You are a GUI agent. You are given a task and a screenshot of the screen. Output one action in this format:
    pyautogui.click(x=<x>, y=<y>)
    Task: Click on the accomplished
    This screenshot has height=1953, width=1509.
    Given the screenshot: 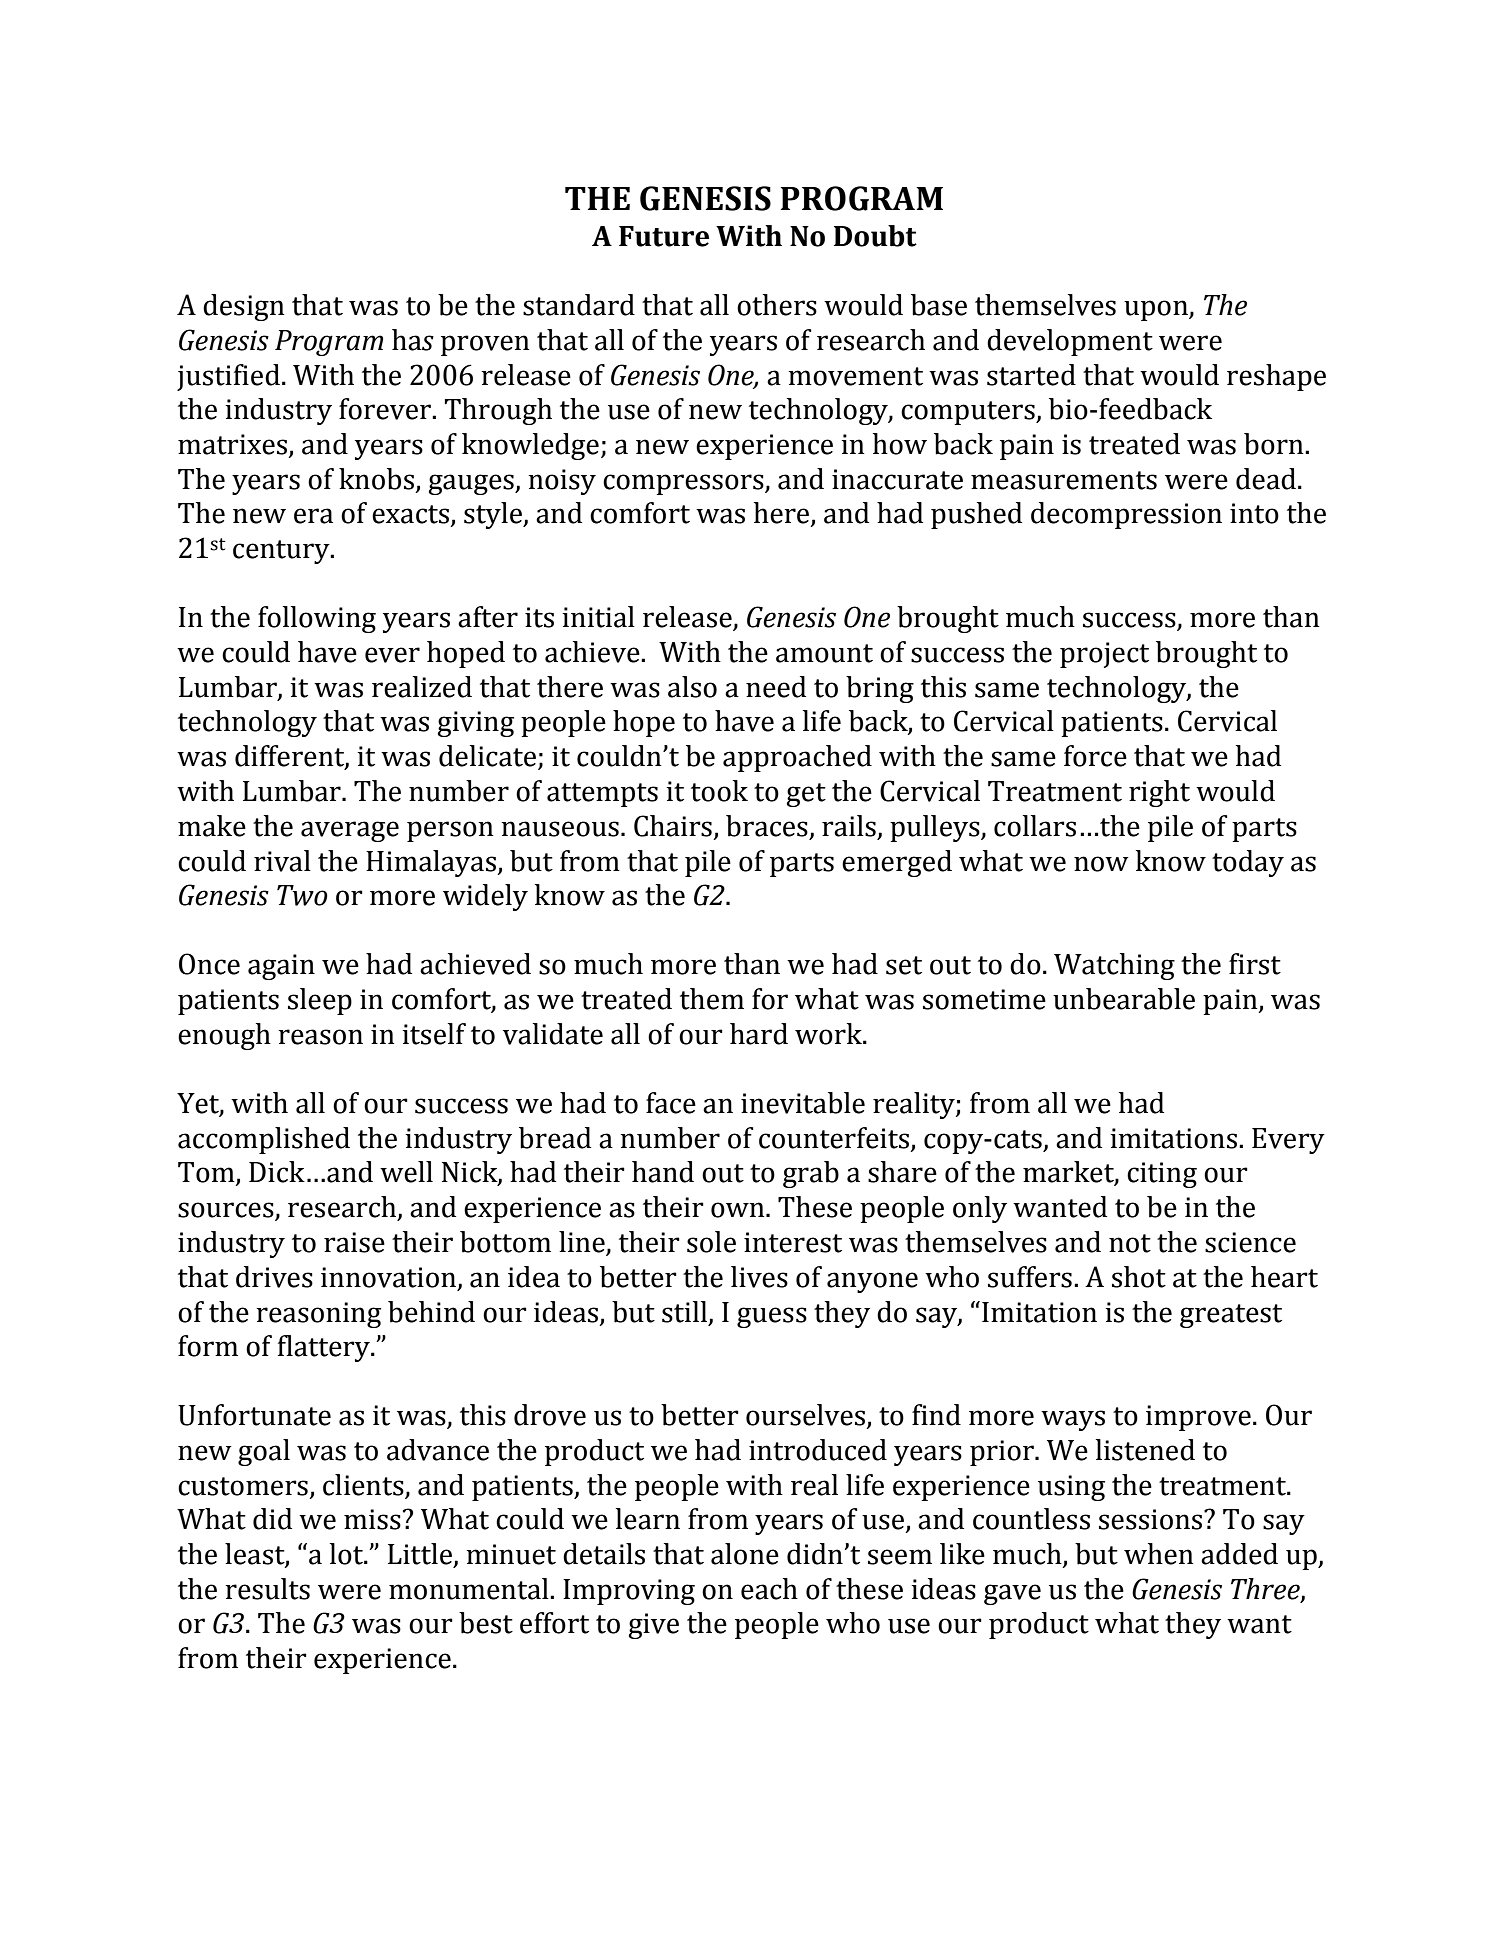 What is the action you would take?
    pyautogui.click(x=264, y=1140)
